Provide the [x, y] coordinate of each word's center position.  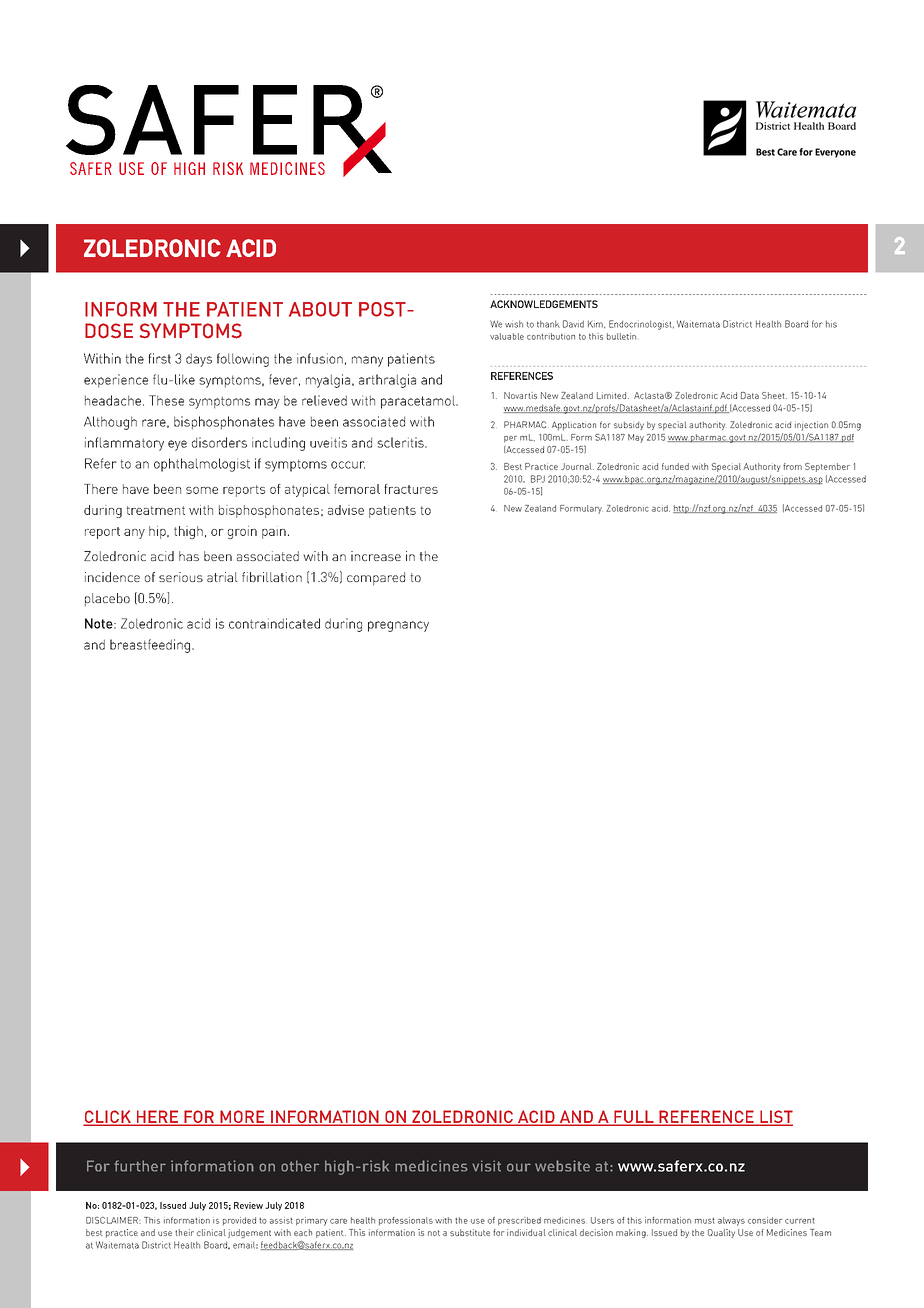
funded [675, 466]
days [199, 360]
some [202, 490]
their [184, 1232]
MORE [242, 1117]
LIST [775, 1117]
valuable [507, 336]
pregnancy [398, 626]
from [792, 466]
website [562, 1166]
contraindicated [274, 623]
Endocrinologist [641, 325]
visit [486, 1166]
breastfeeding [150, 646]
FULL [634, 1117]
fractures [411, 489]
